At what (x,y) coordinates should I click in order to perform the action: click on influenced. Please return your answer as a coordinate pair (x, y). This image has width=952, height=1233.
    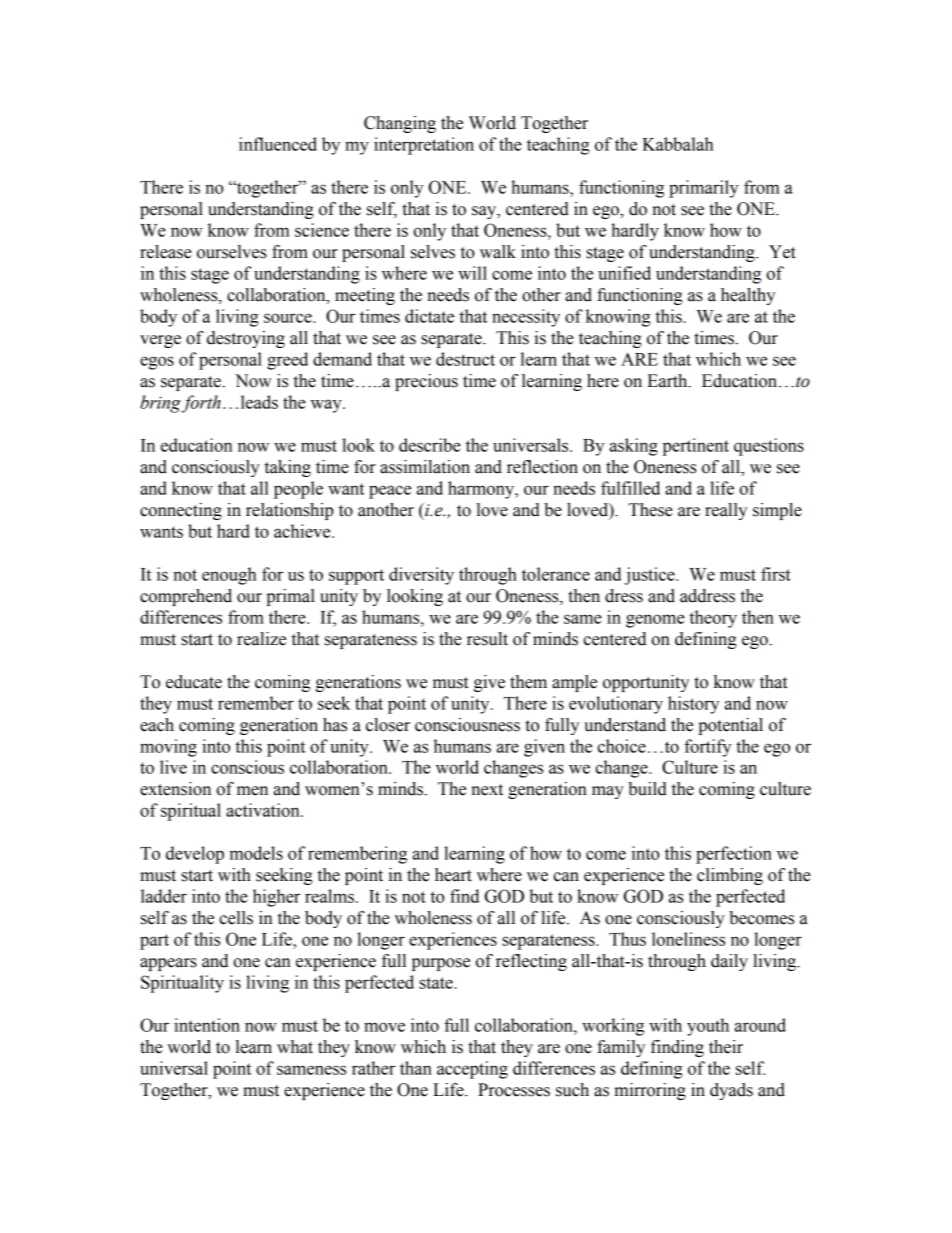
    Looking at the image, I should click on (278, 144).
